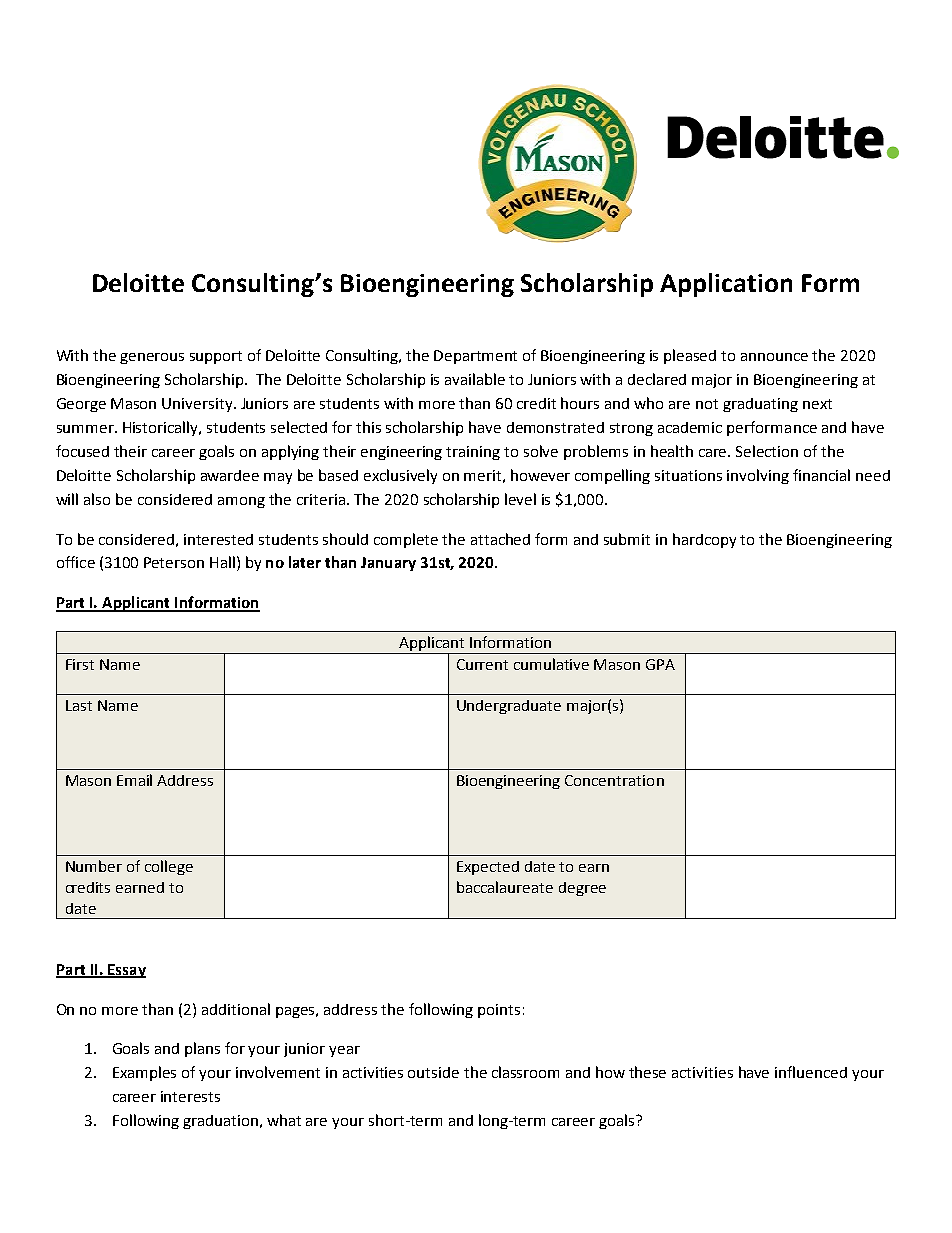 The width and height of the page is (952, 1233). Describe the element at coordinates (500, 539) in the page. I see `attached` at that location.
